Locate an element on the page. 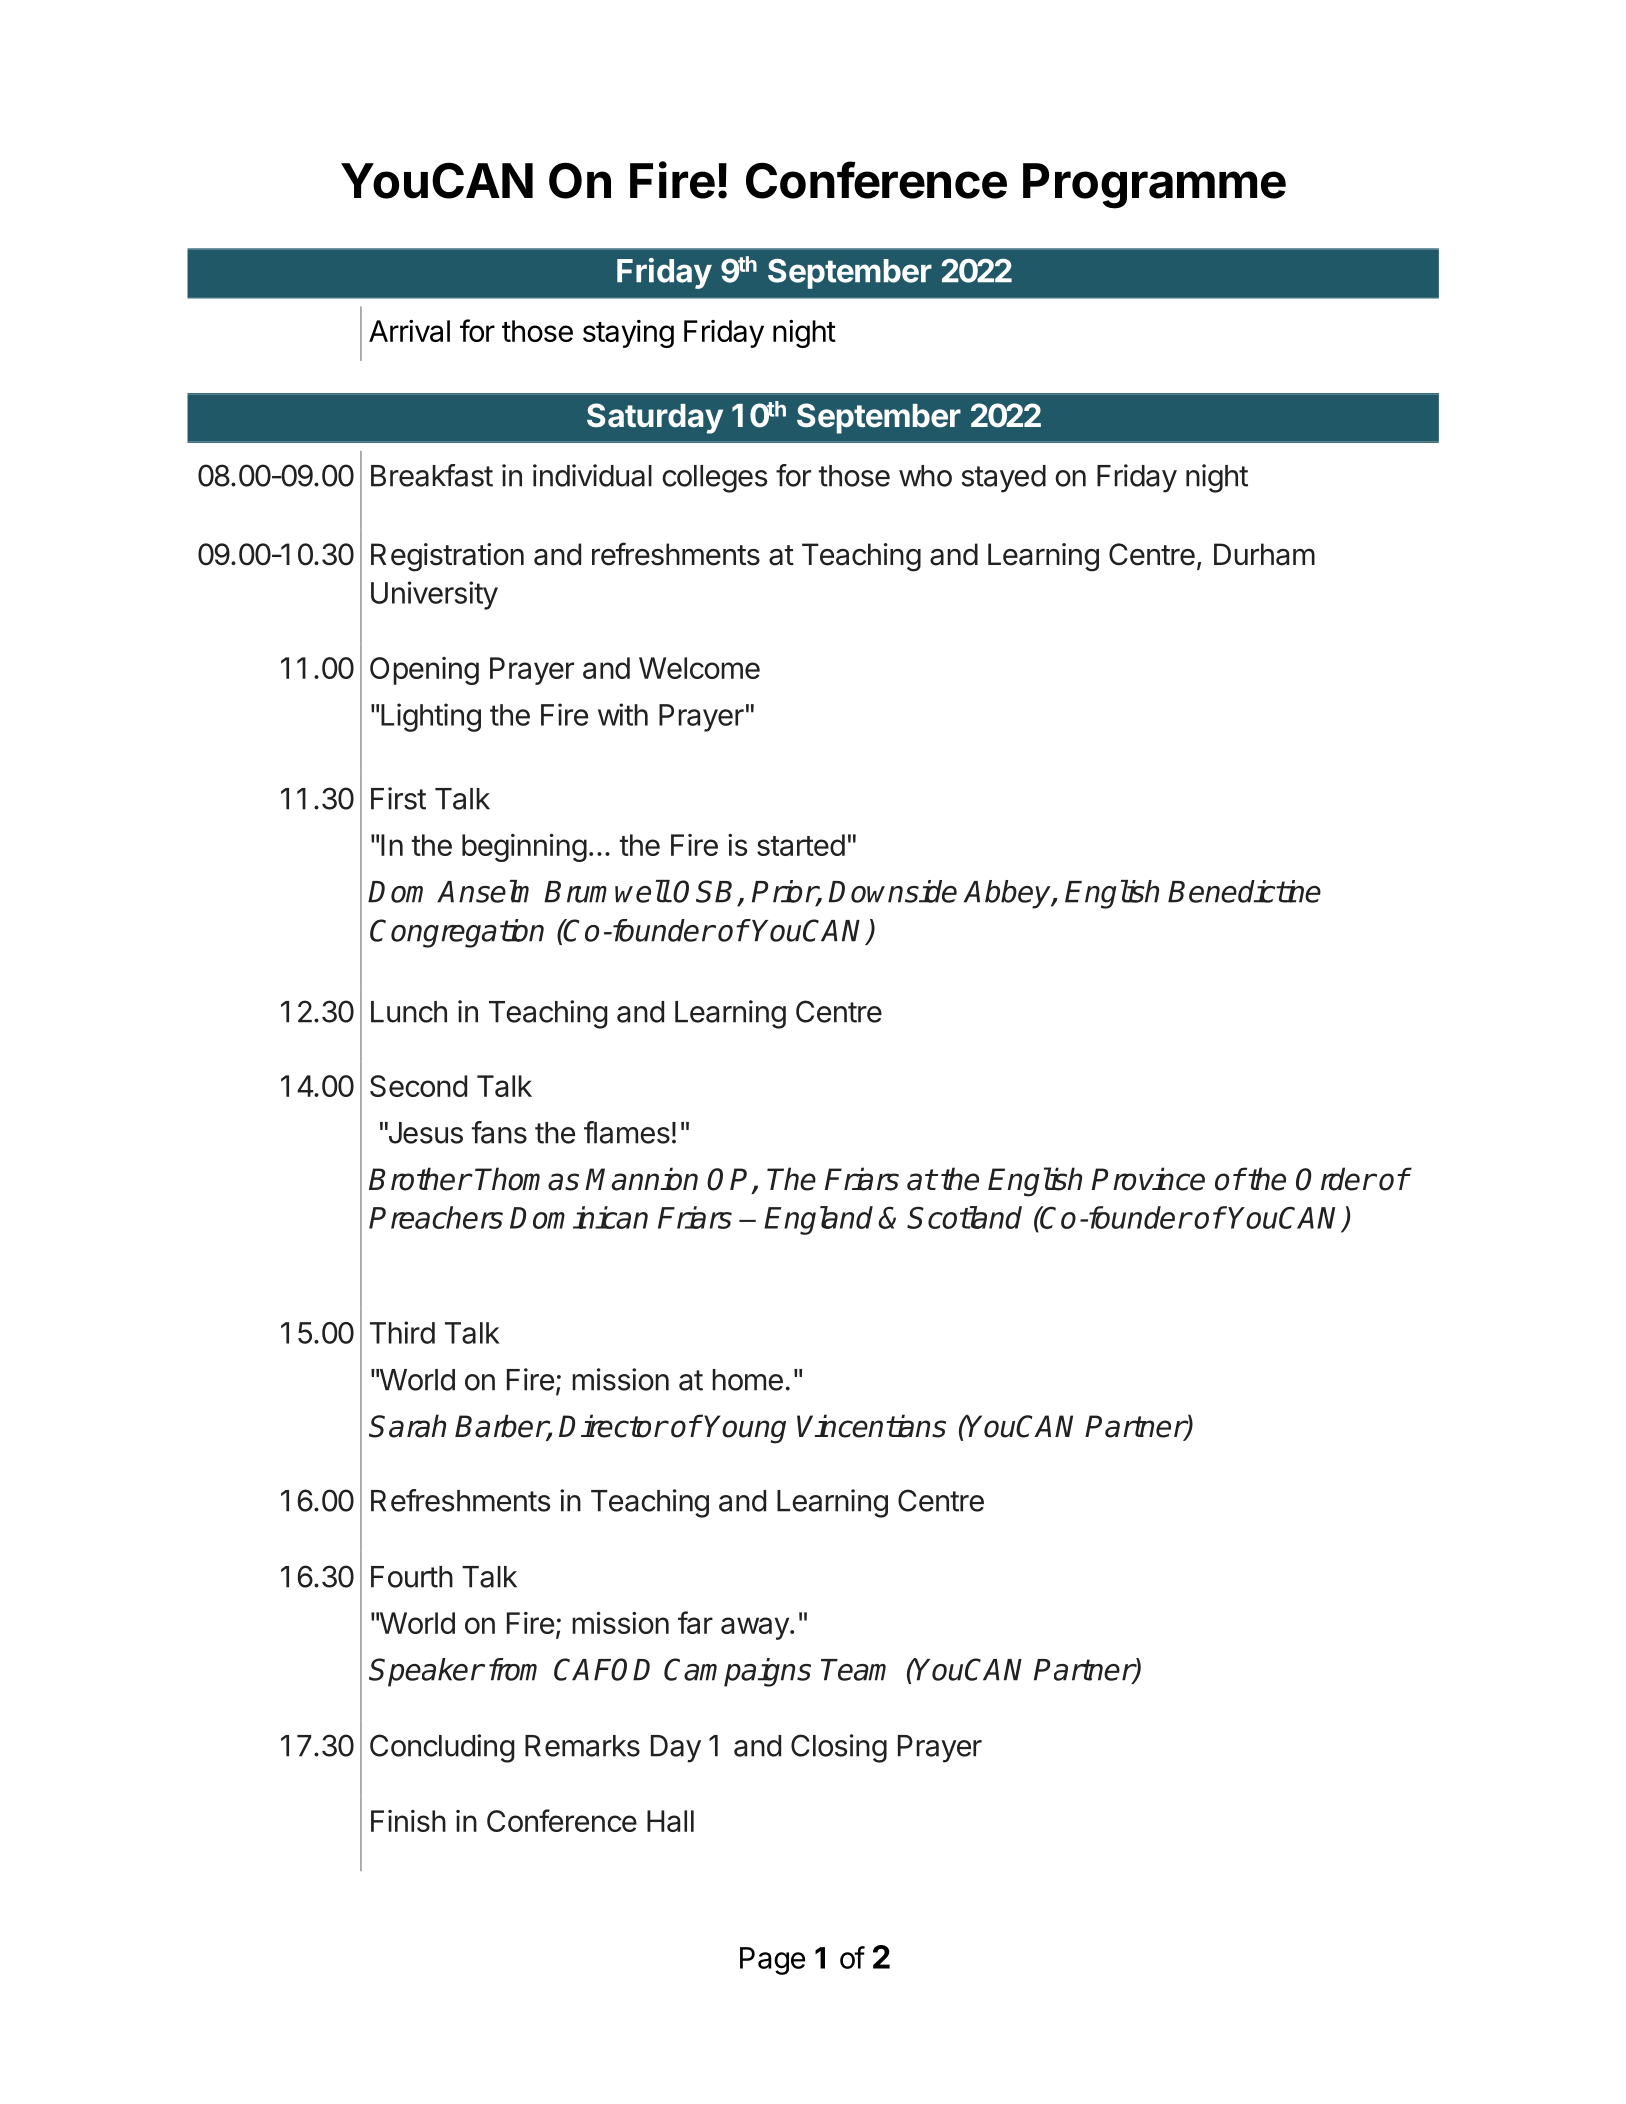  Arrival is located at coordinates (409, 331).
